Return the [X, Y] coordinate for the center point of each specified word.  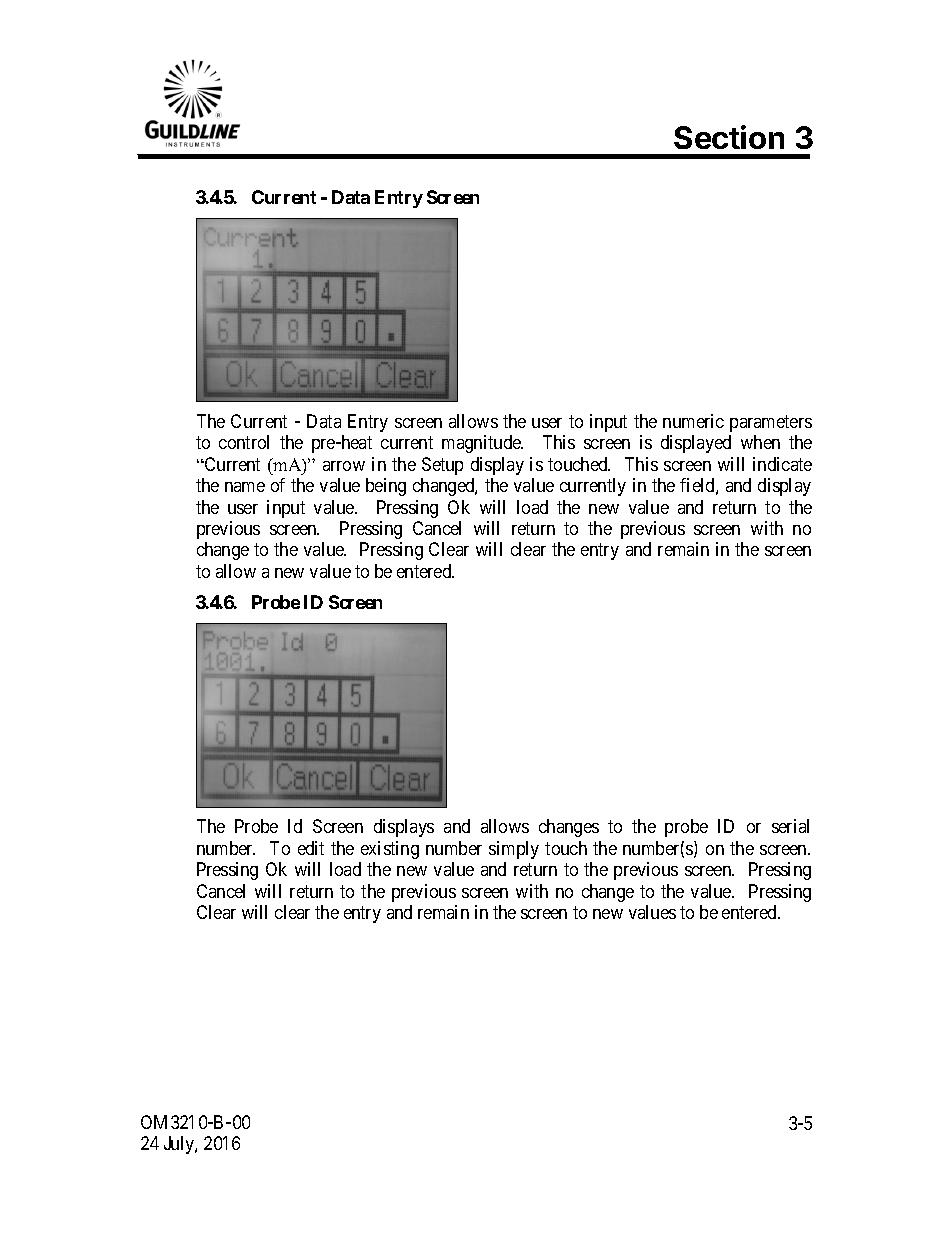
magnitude [482, 444]
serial [790, 826]
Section [729, 137]
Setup [442, 466]
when [760, 442]
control [244, 442]
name [245, 487]
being [386, 487]
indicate [782, 464]
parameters [771, 423]
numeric [693, 421]
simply [514, 850]
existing [390, 850]
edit [311, 848]
